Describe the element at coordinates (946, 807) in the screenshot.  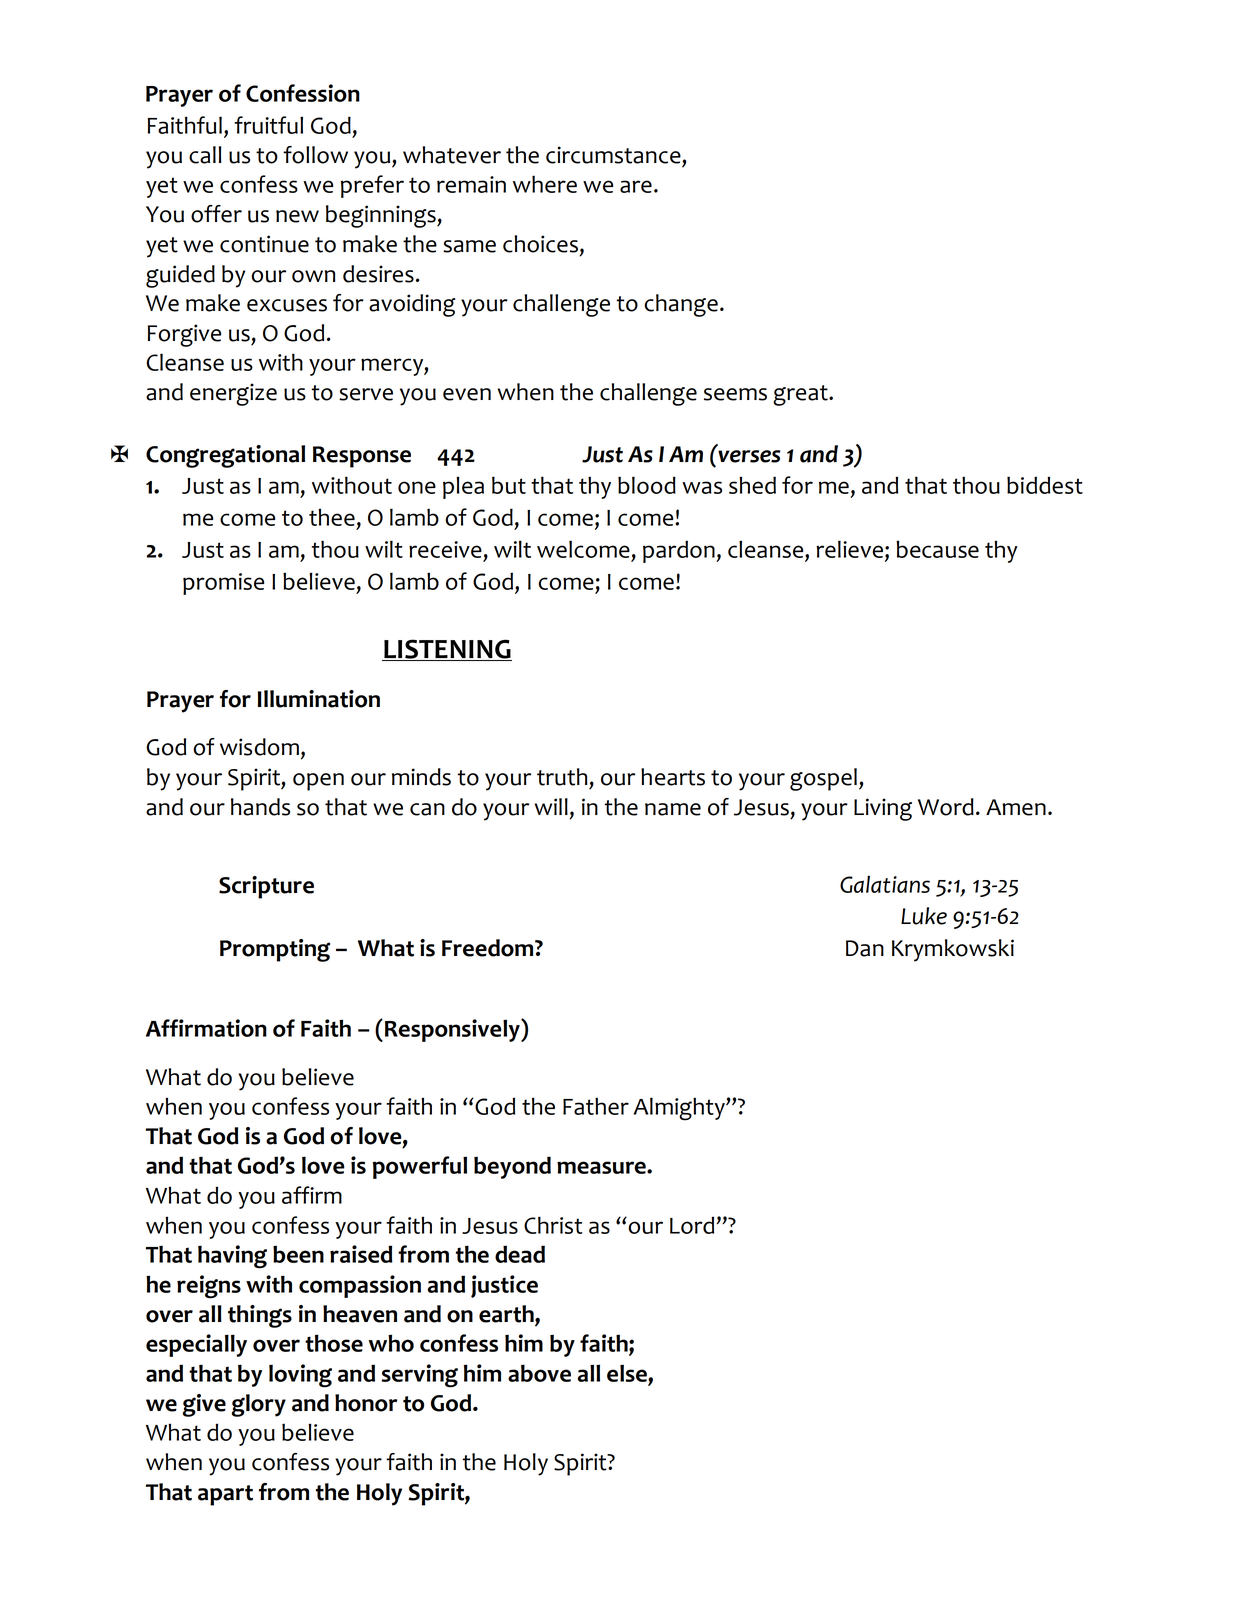
I see `Word` at that location.
